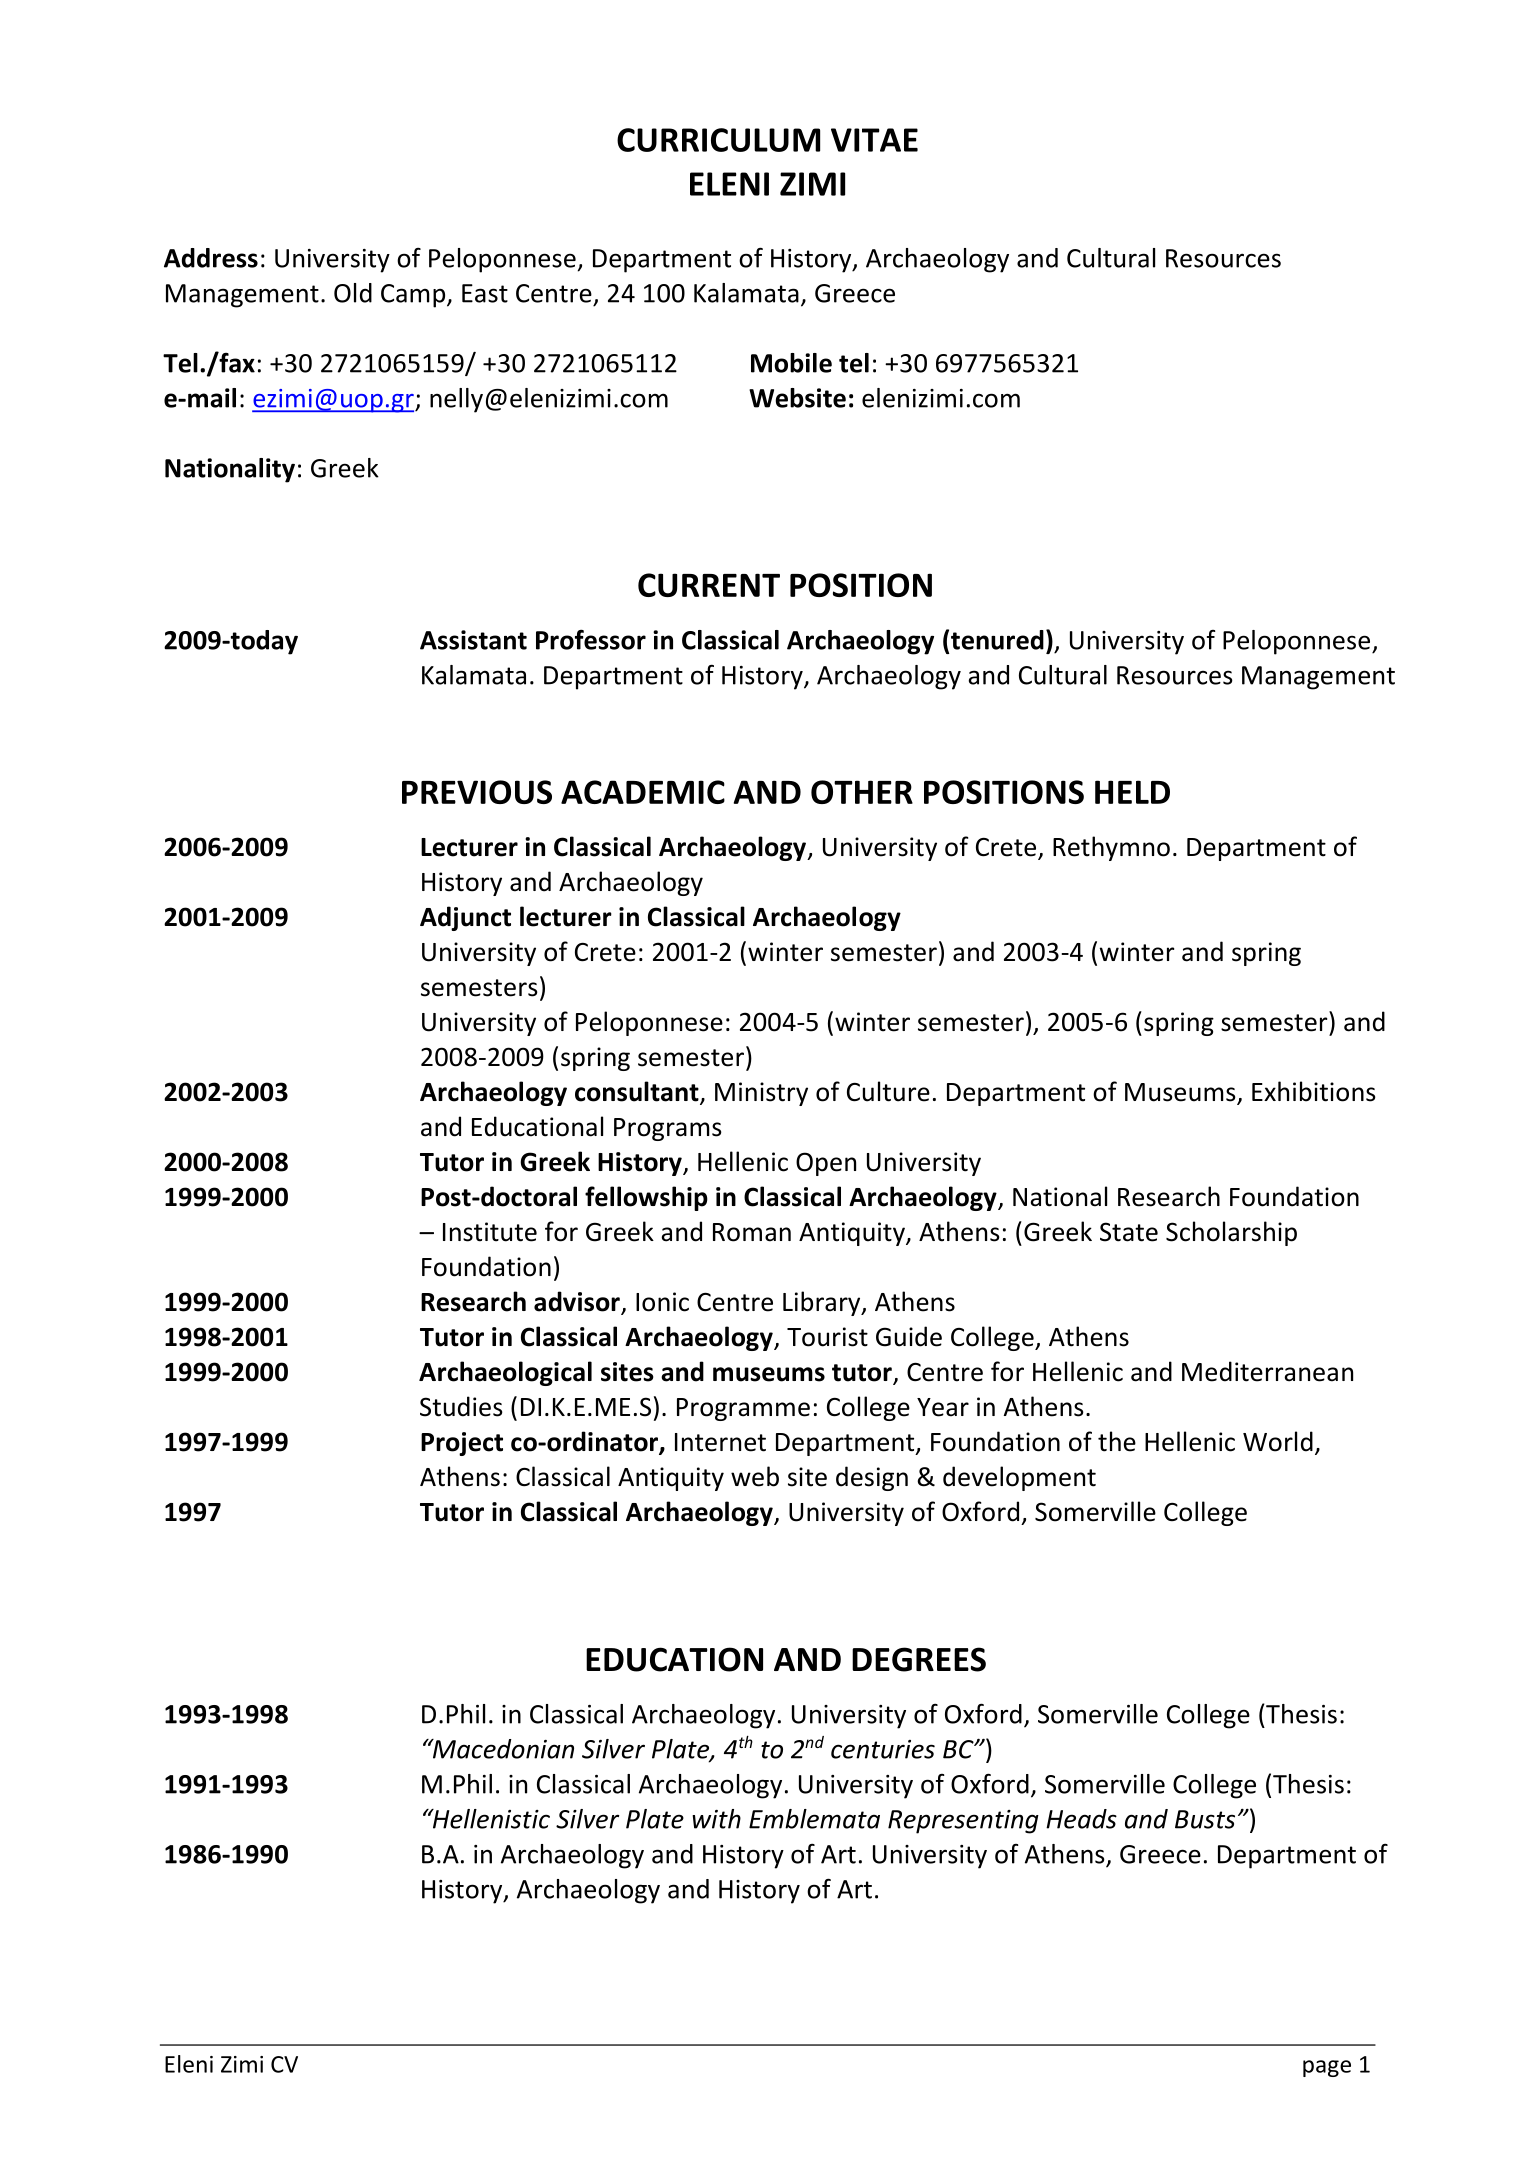 This page has height=2172, width=1535. What do you see at coordinates (874, 140) in the page?
I see `VITAE` at bounding box center [874, 140].
